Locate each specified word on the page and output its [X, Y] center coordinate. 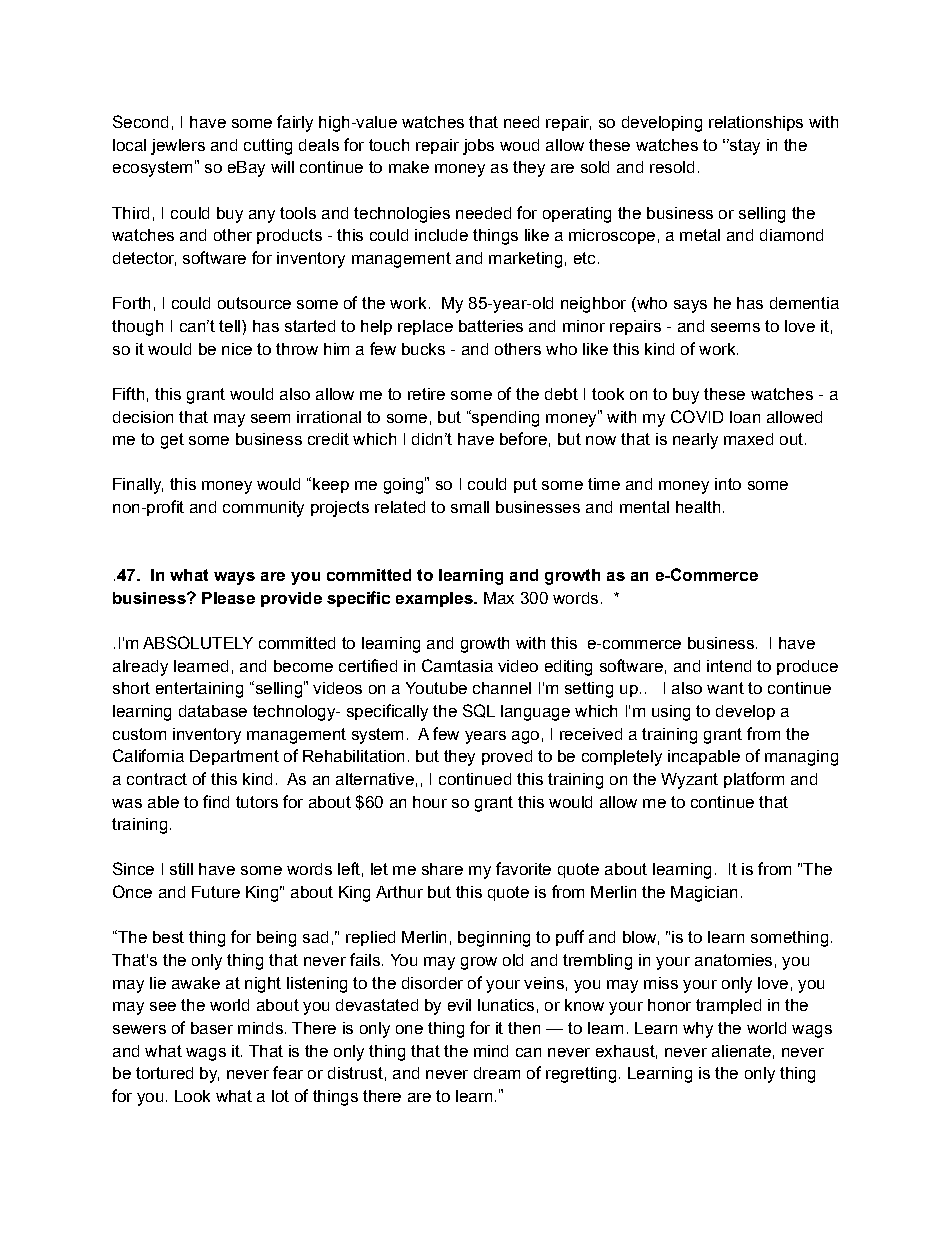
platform [754, 780]
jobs [478, 147]
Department [234, 757]
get [172, 441]
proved [507, 757]
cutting [268, 147]
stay [744, 147]
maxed [748, 439]
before [523, 438]
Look [192, 1096]
